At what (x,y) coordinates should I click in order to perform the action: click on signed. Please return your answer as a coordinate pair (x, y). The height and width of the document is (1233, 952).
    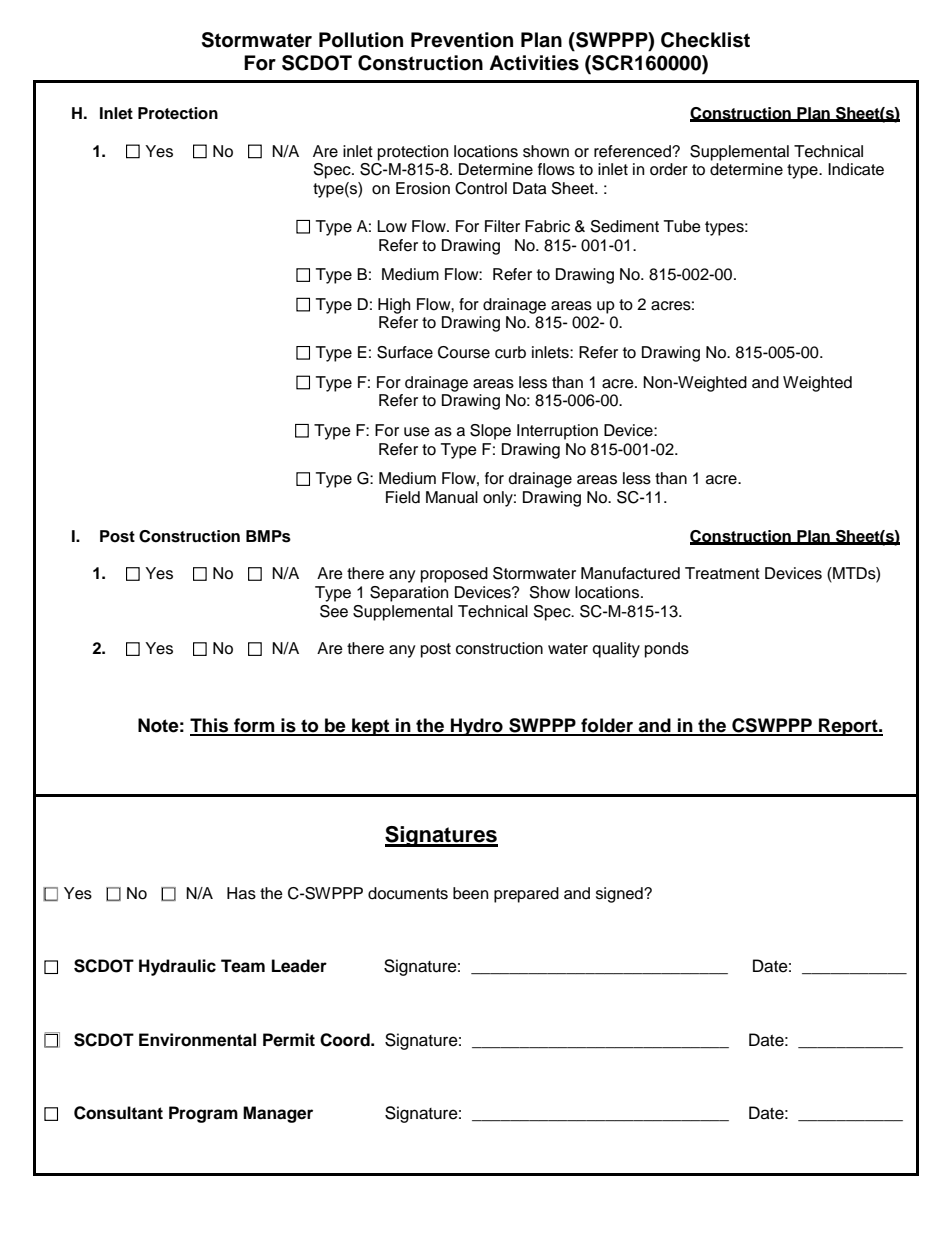
    Looking at the image, I should click on (620, 895).
